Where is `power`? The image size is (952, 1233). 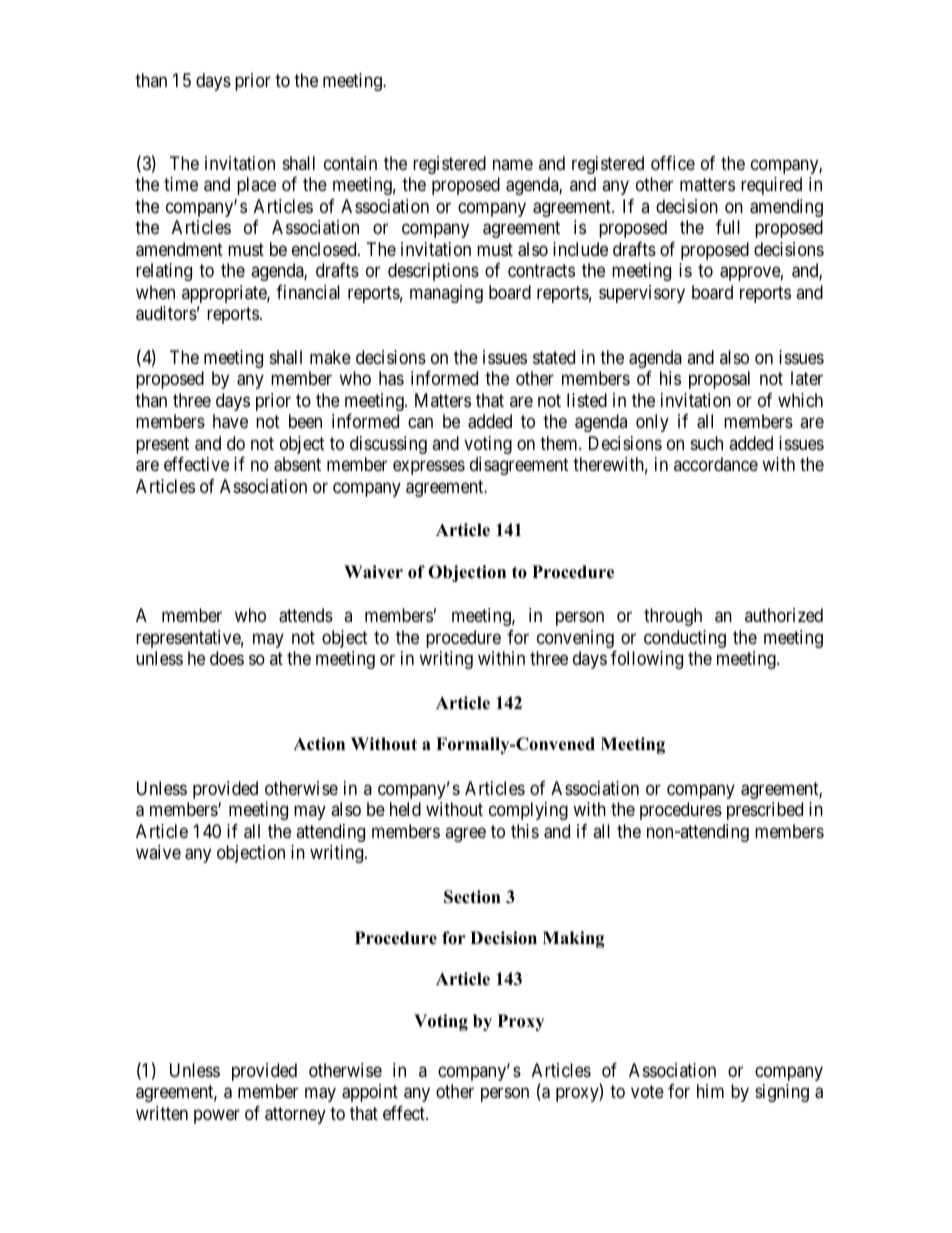 power is located at coordinates (217, 1116).
